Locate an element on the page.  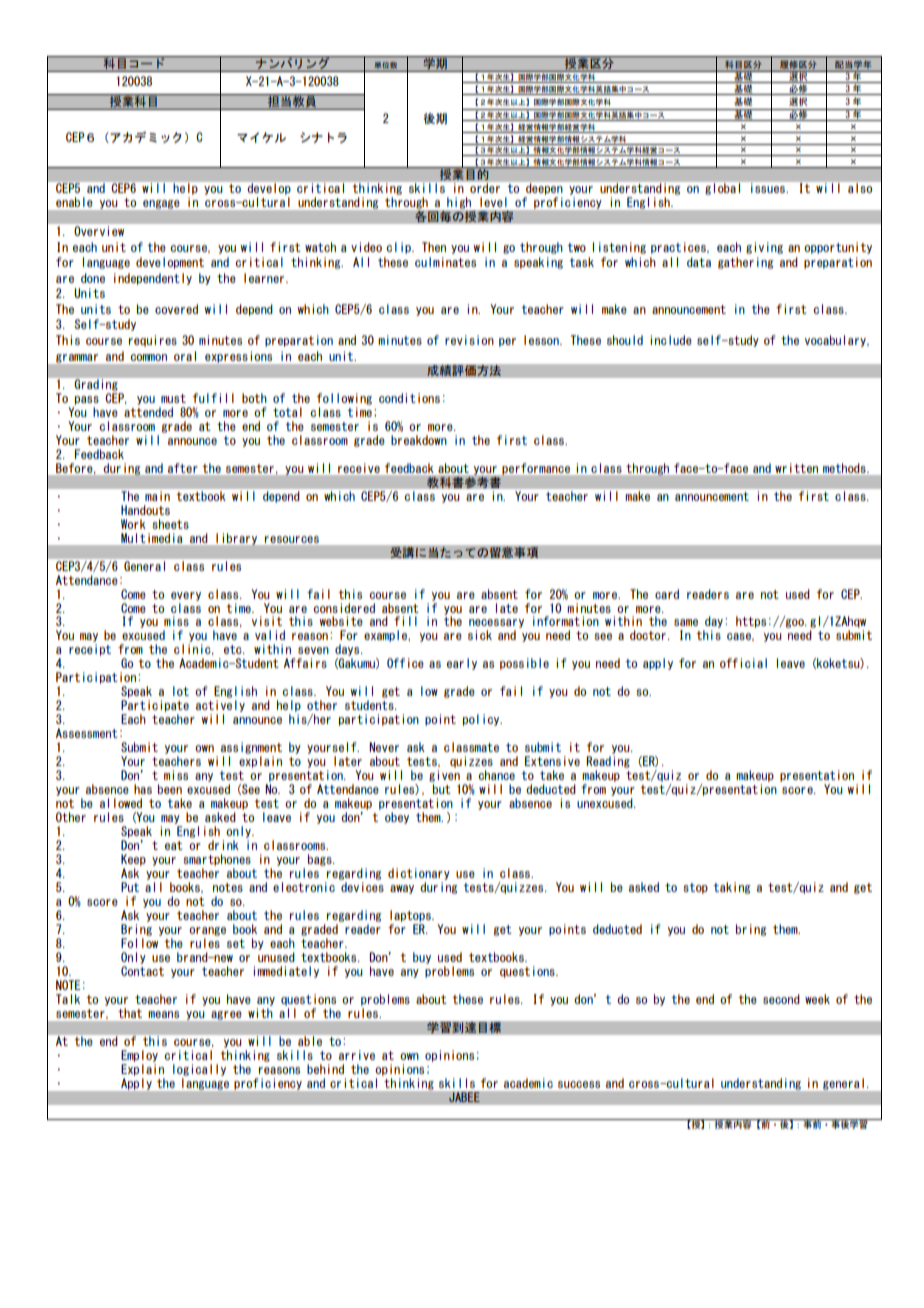
performance is located at coordinates (536, 469).
